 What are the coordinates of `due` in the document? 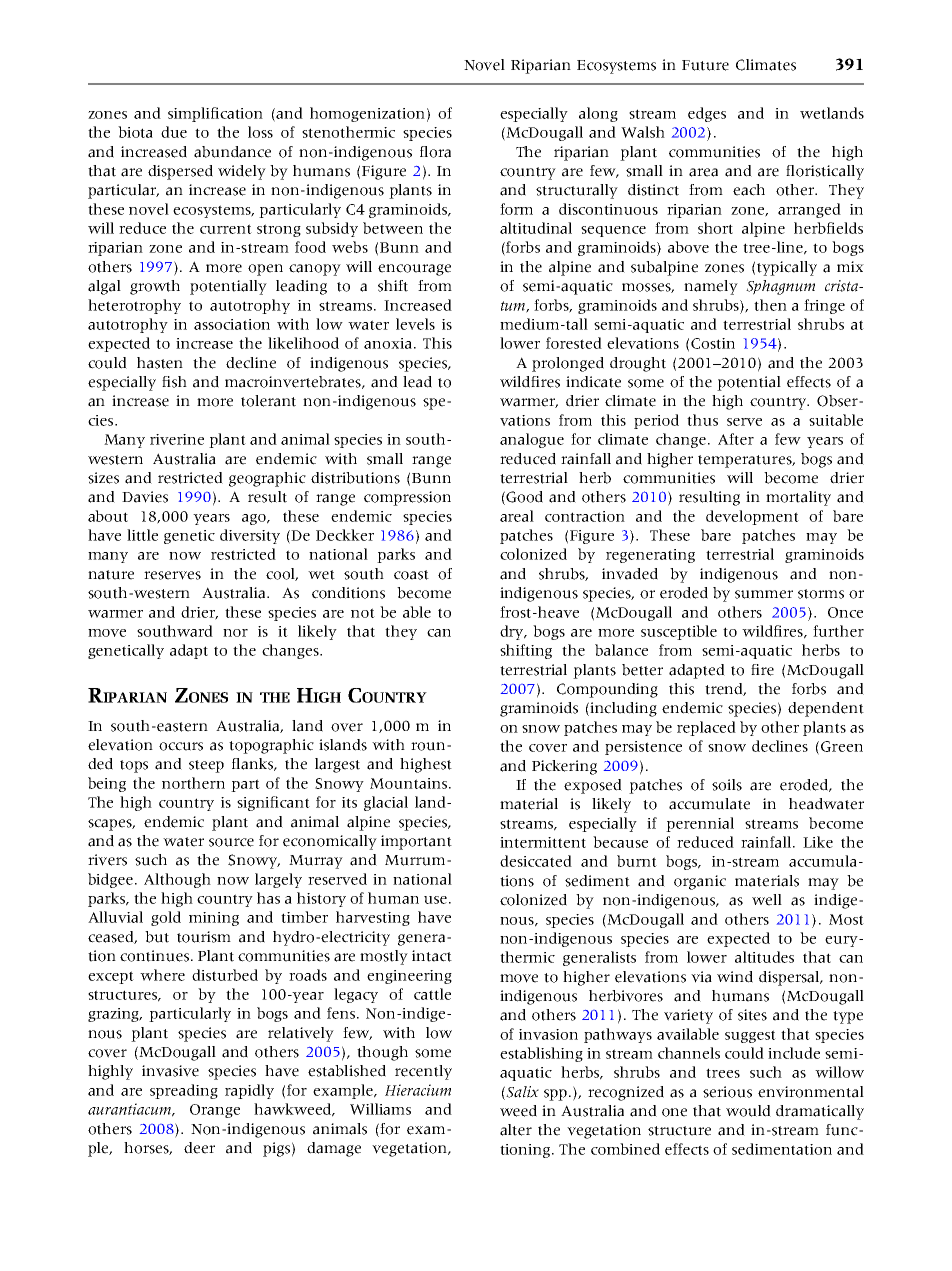 It's located at (174, 132).
